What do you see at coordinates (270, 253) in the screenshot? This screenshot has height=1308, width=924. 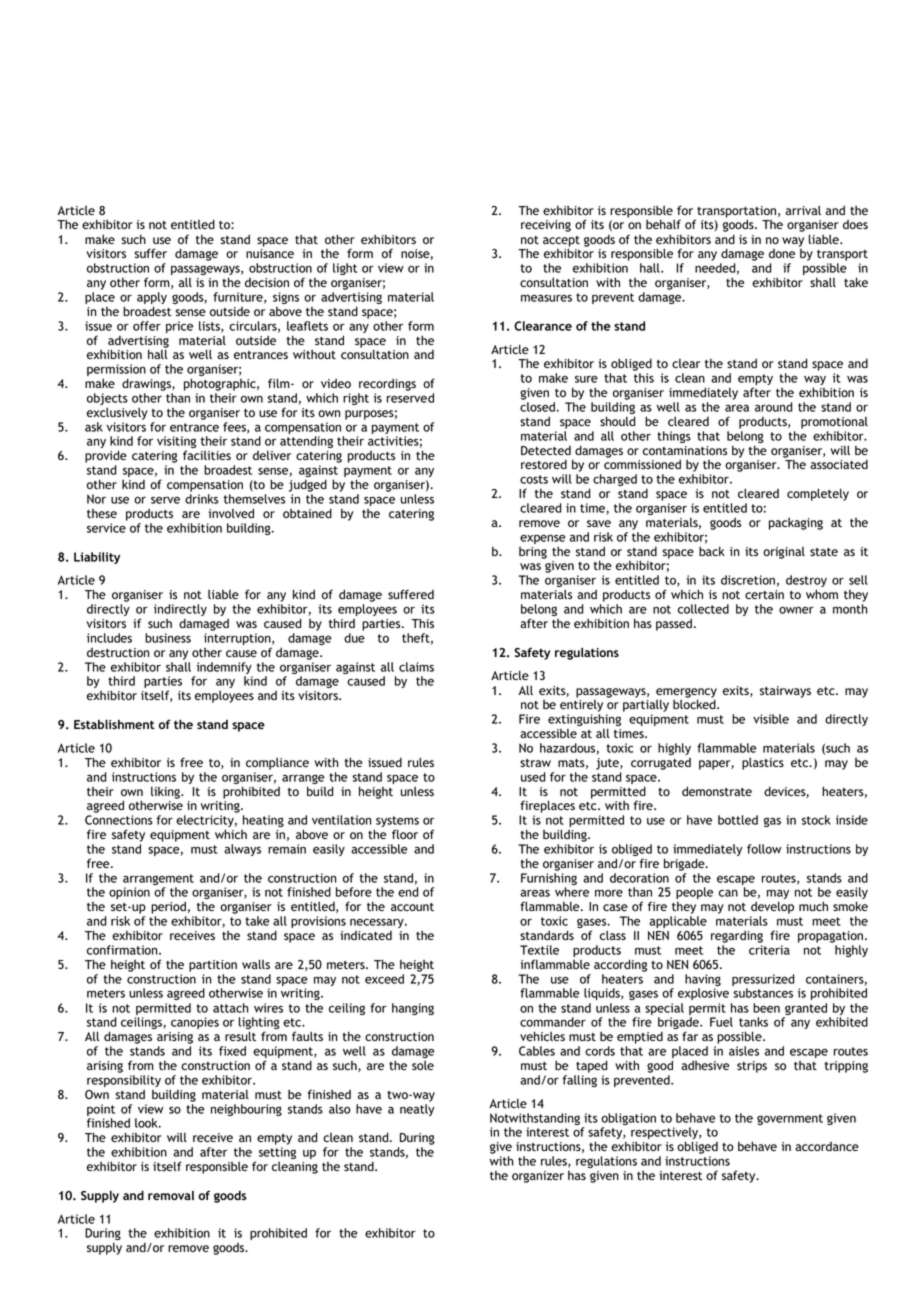 I see `nuisance` at bounding box center [270, 253].
